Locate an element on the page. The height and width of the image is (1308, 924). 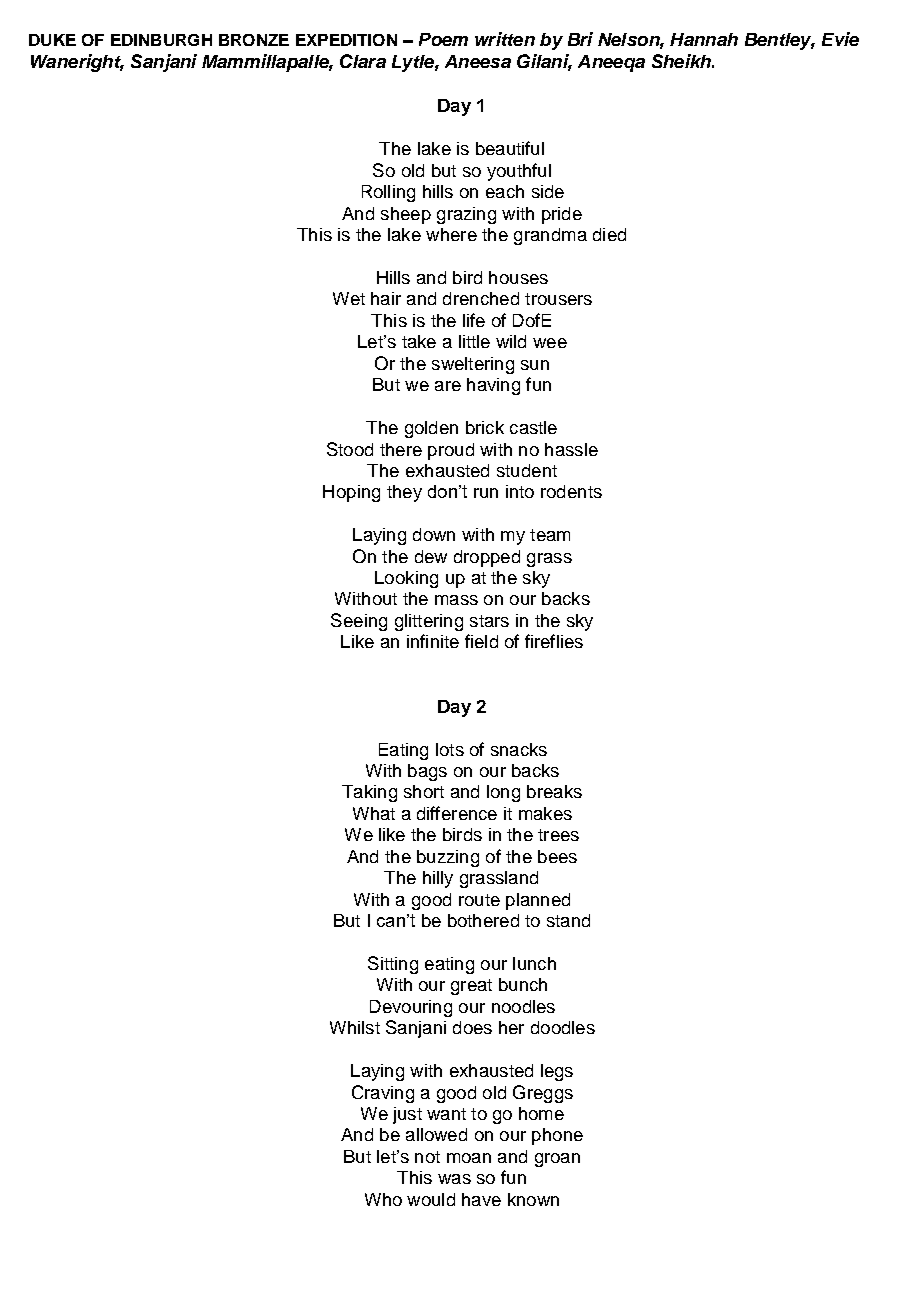
glittering is located at coordinates (429, 622).
